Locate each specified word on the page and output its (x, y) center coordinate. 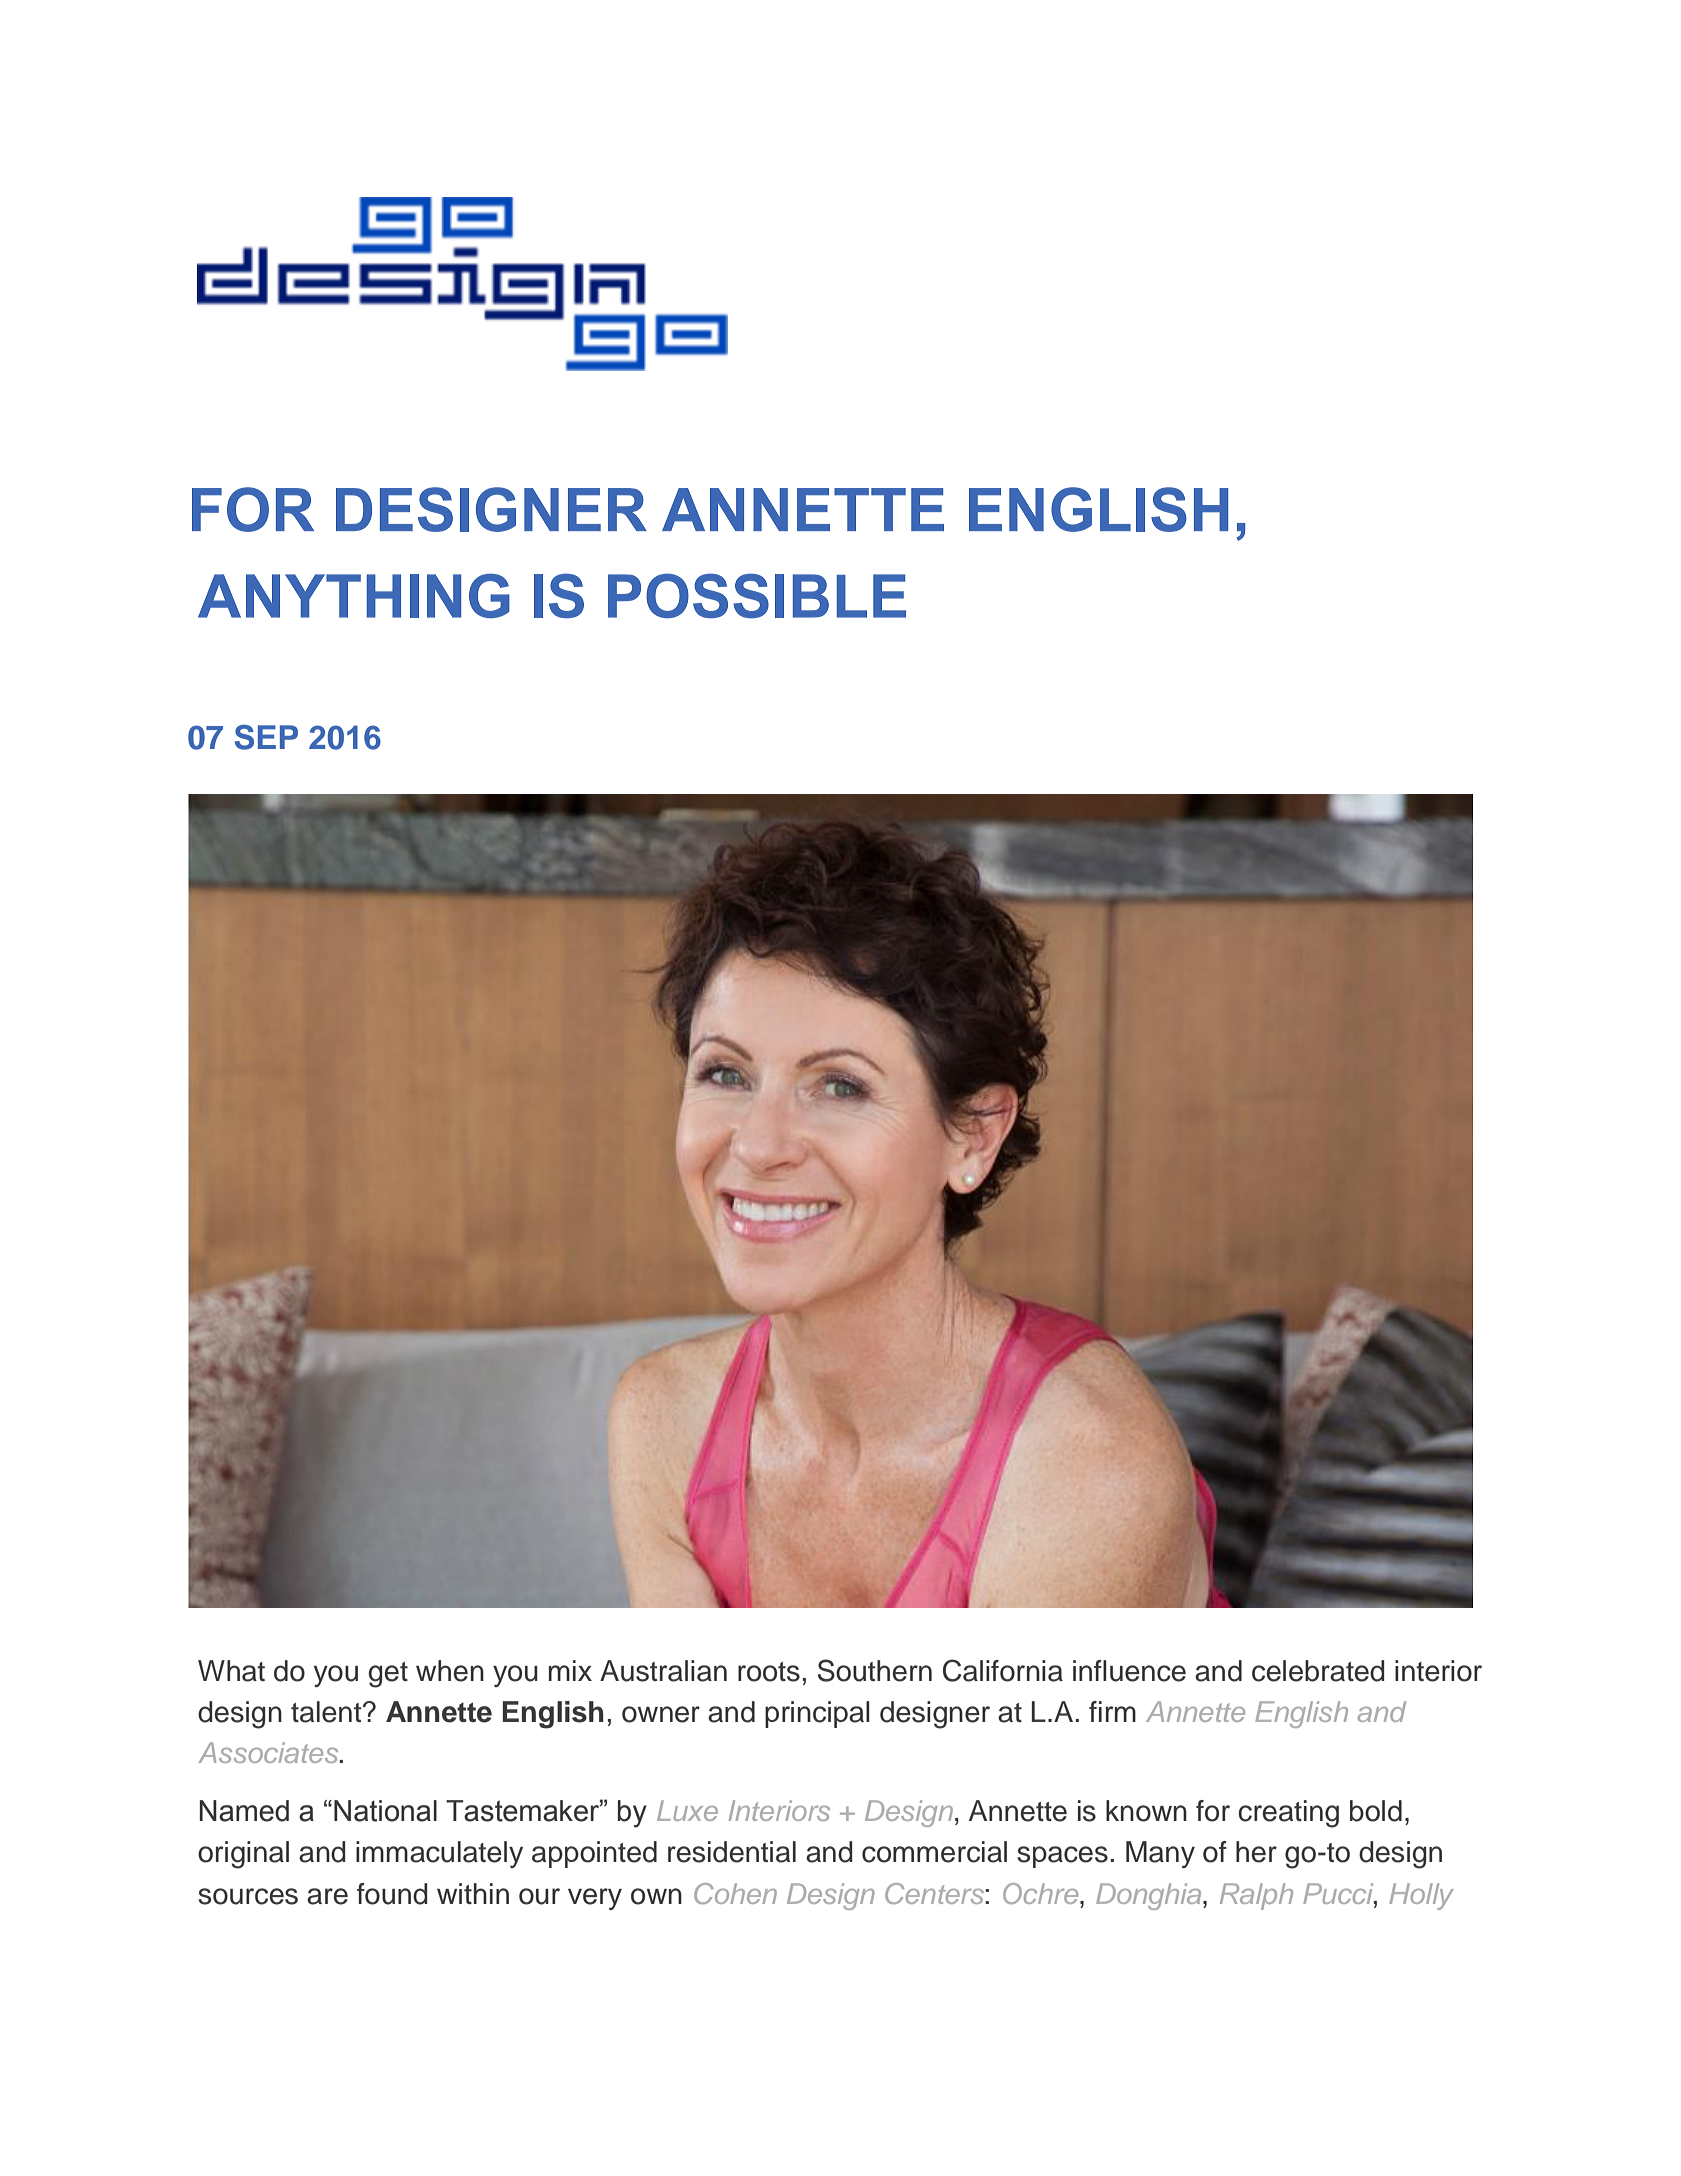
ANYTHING (354, 595)
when (450, 1671)
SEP (266, 737)
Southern (875, 1670)
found (392, 1894)
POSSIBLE (757, 595)
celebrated (1318, 1671)
